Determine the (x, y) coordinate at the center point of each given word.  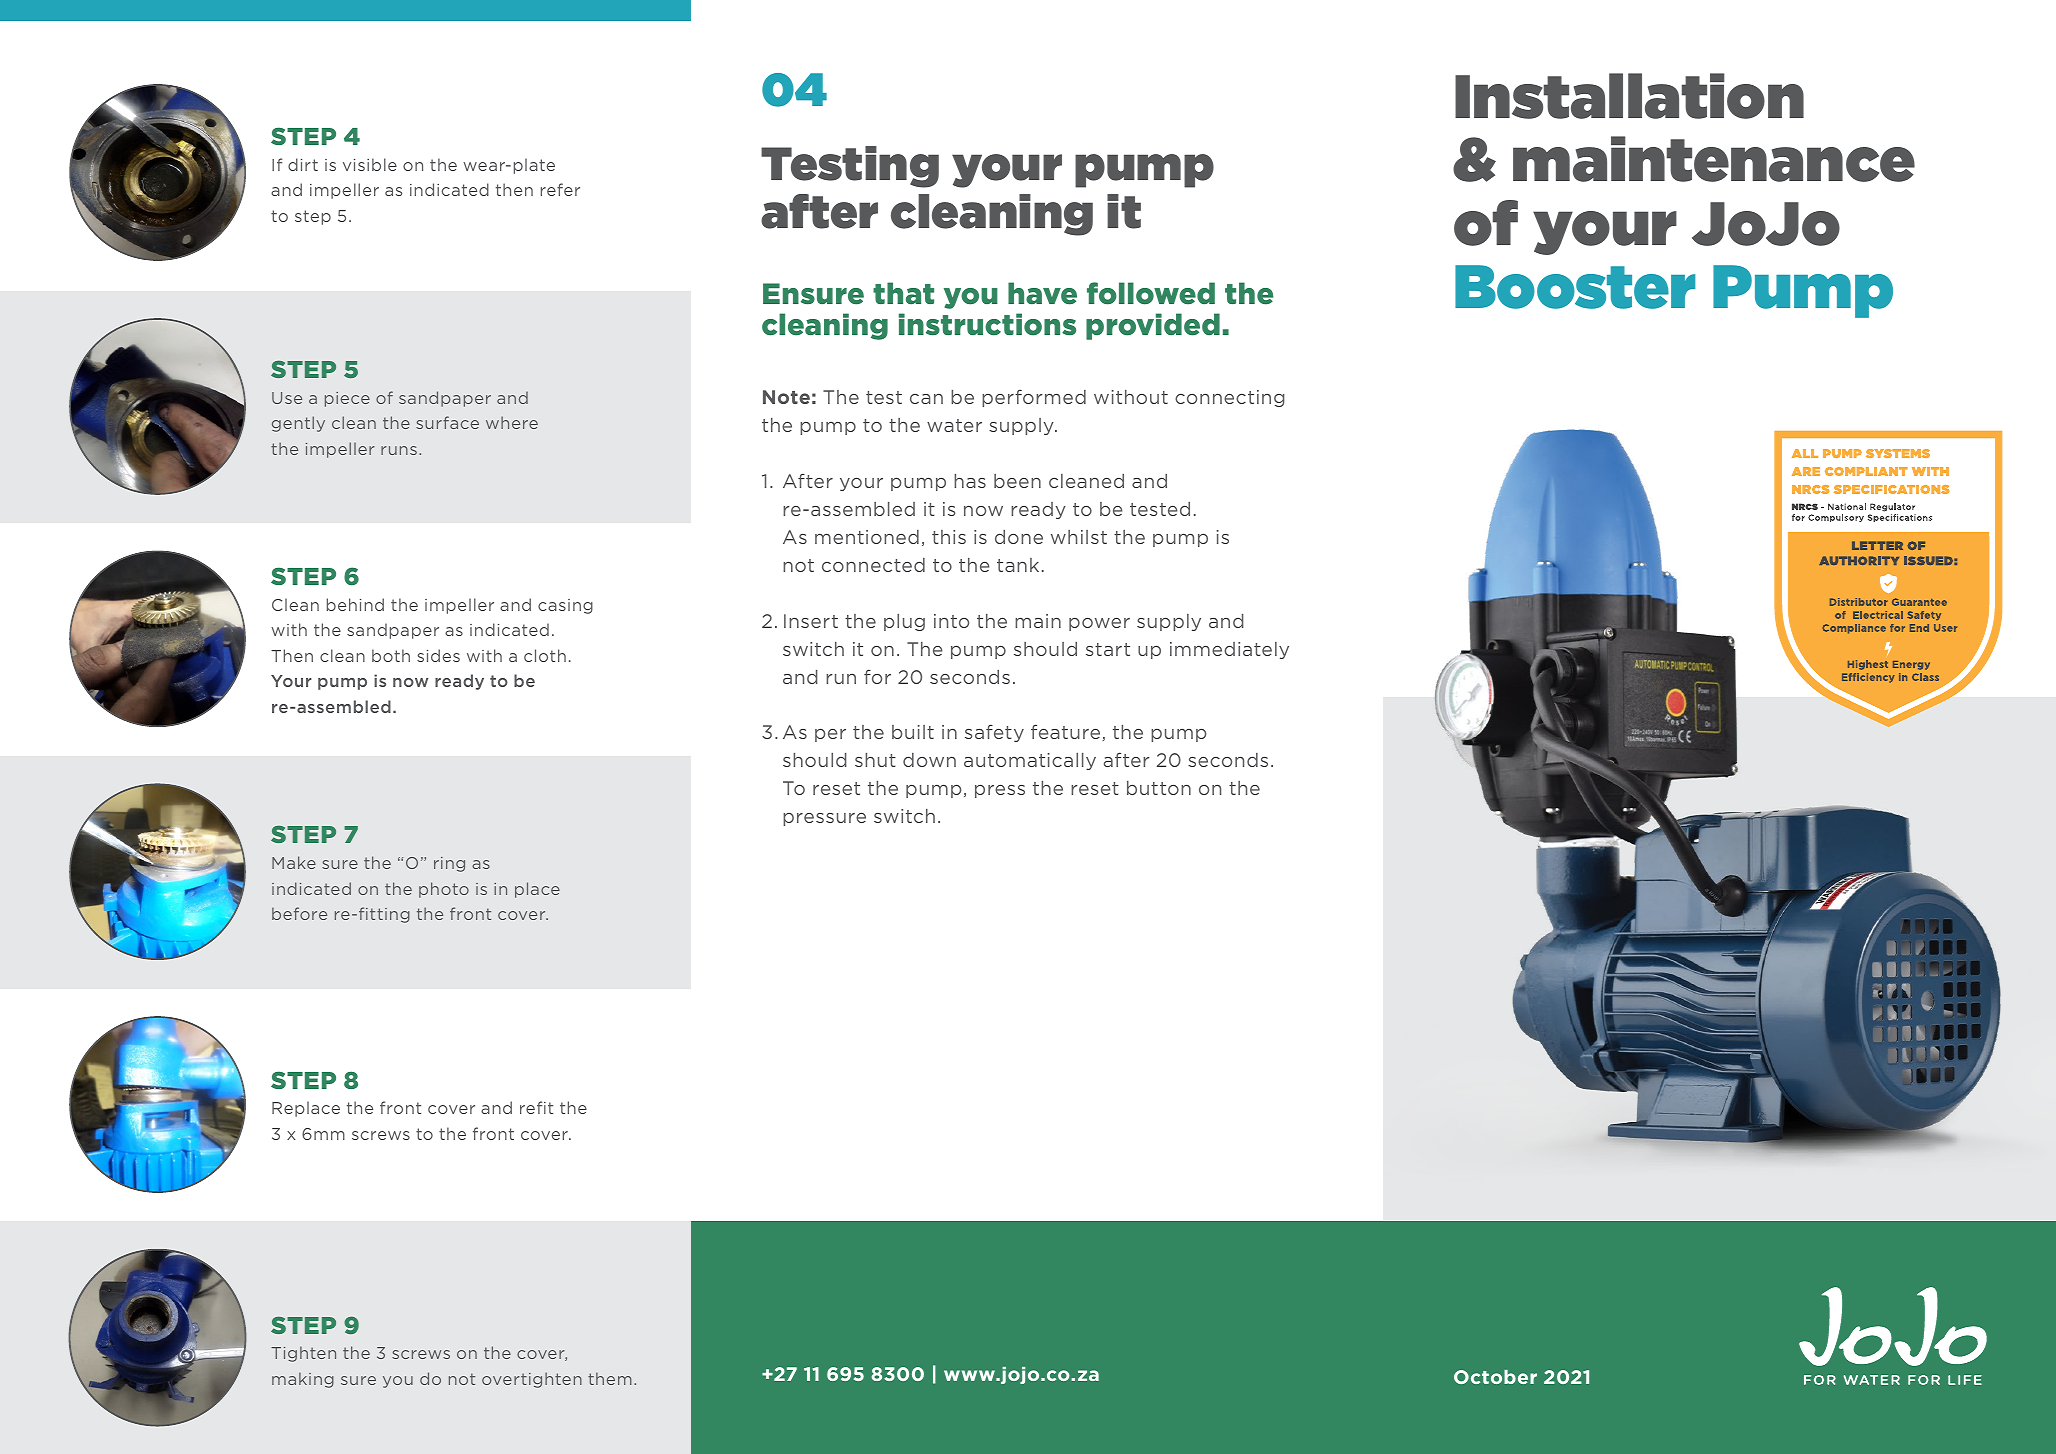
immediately (1229, 650)
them (610, 1378)
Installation (1629, 96)
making (303, 1380)
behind (355, 604)
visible (370, 164)
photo (444, 890)
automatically (1030, 761)
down (929, 760)
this (949, 537)
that (903, 293)
